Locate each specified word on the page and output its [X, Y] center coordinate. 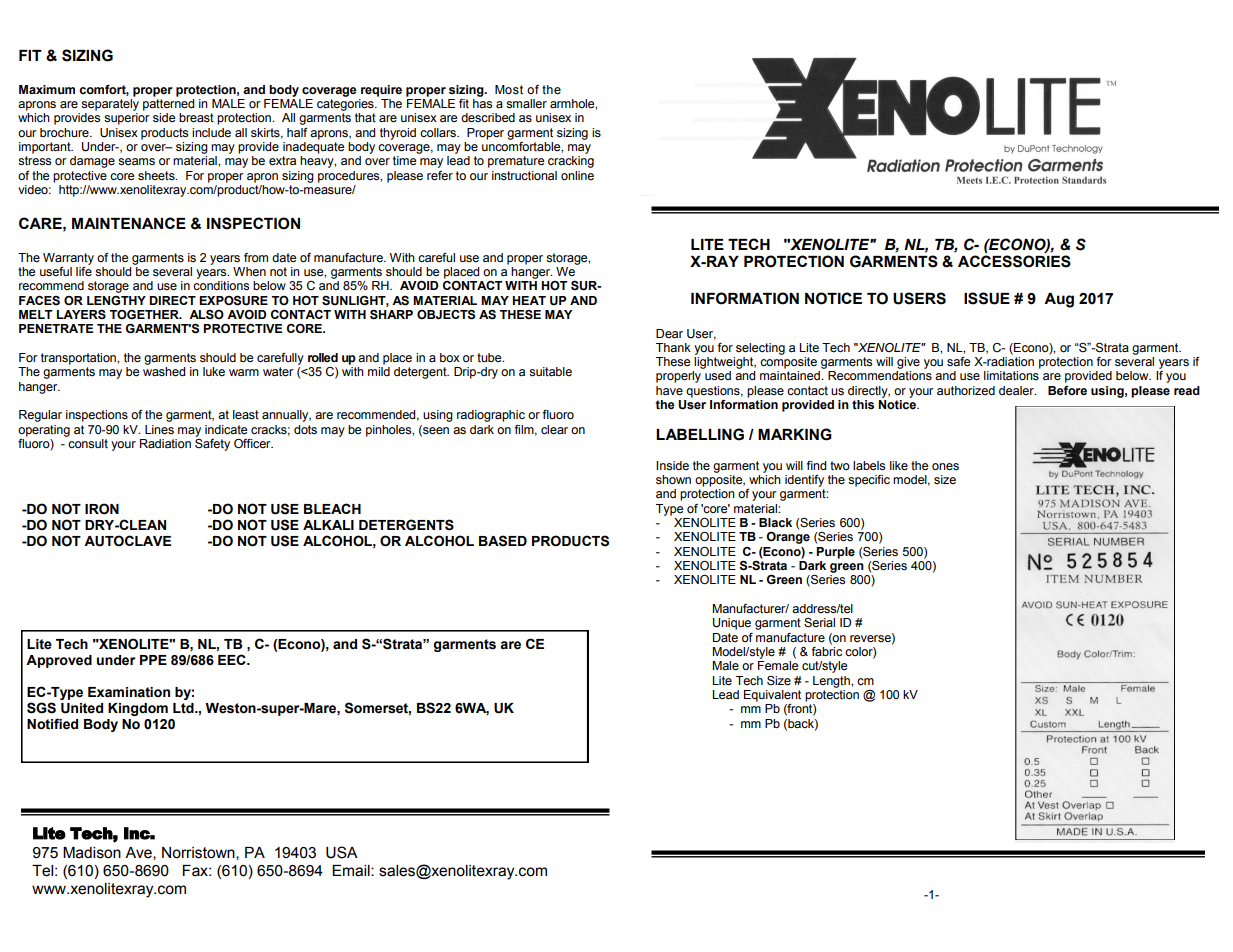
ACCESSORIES [1014, 261]
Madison [92, 853]
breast [196, 118]
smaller [526, 104]
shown [673, 480]
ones [945, 467]
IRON [102, 509]
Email [352, 871]
